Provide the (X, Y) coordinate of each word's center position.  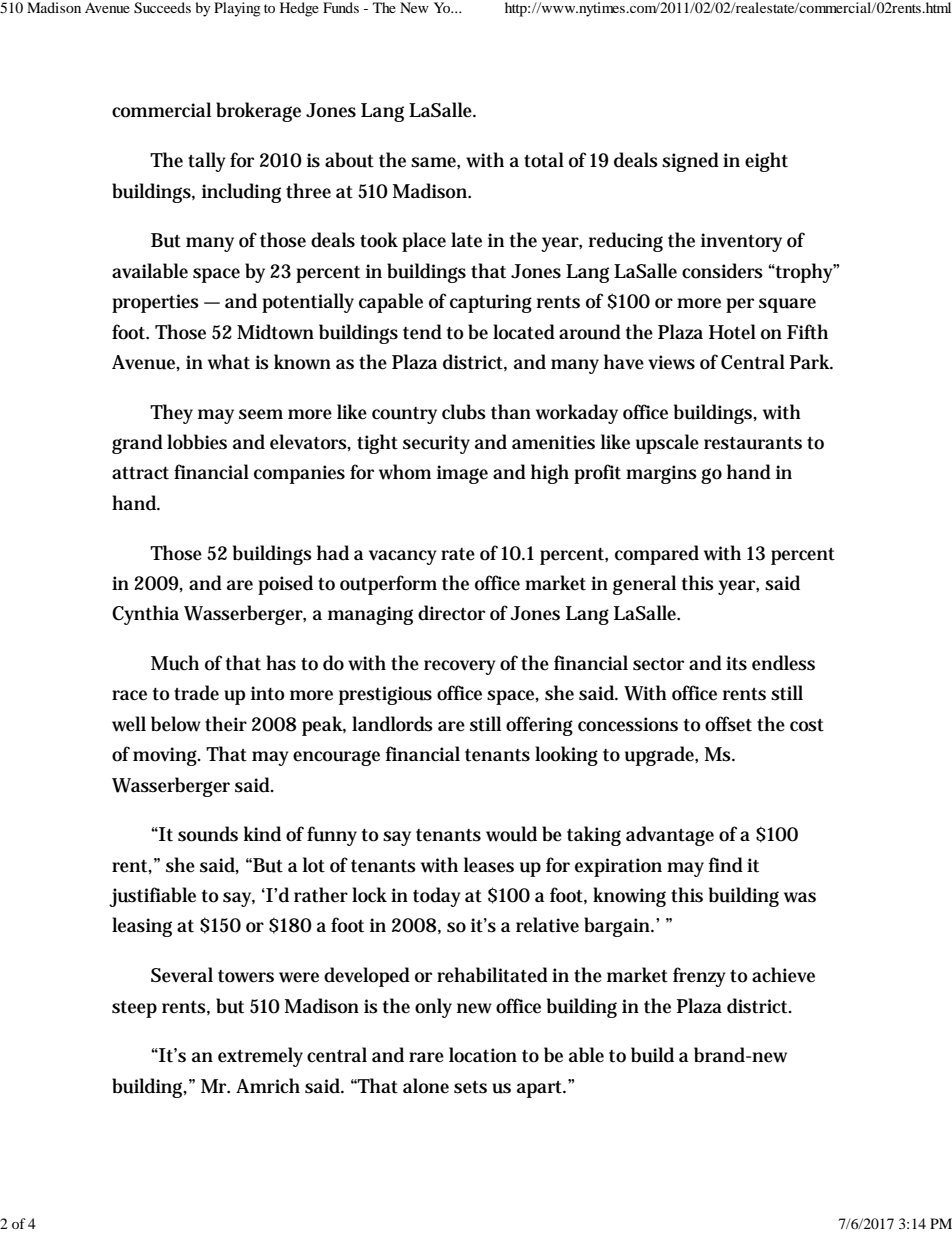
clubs (464, 412)
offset (728, 724)
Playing (237, 9)
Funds (341, 7)
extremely (260, 1057)
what (229, 362)
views (671, 362)
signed (690, 162)
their (226, 724)
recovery (460, 667)
